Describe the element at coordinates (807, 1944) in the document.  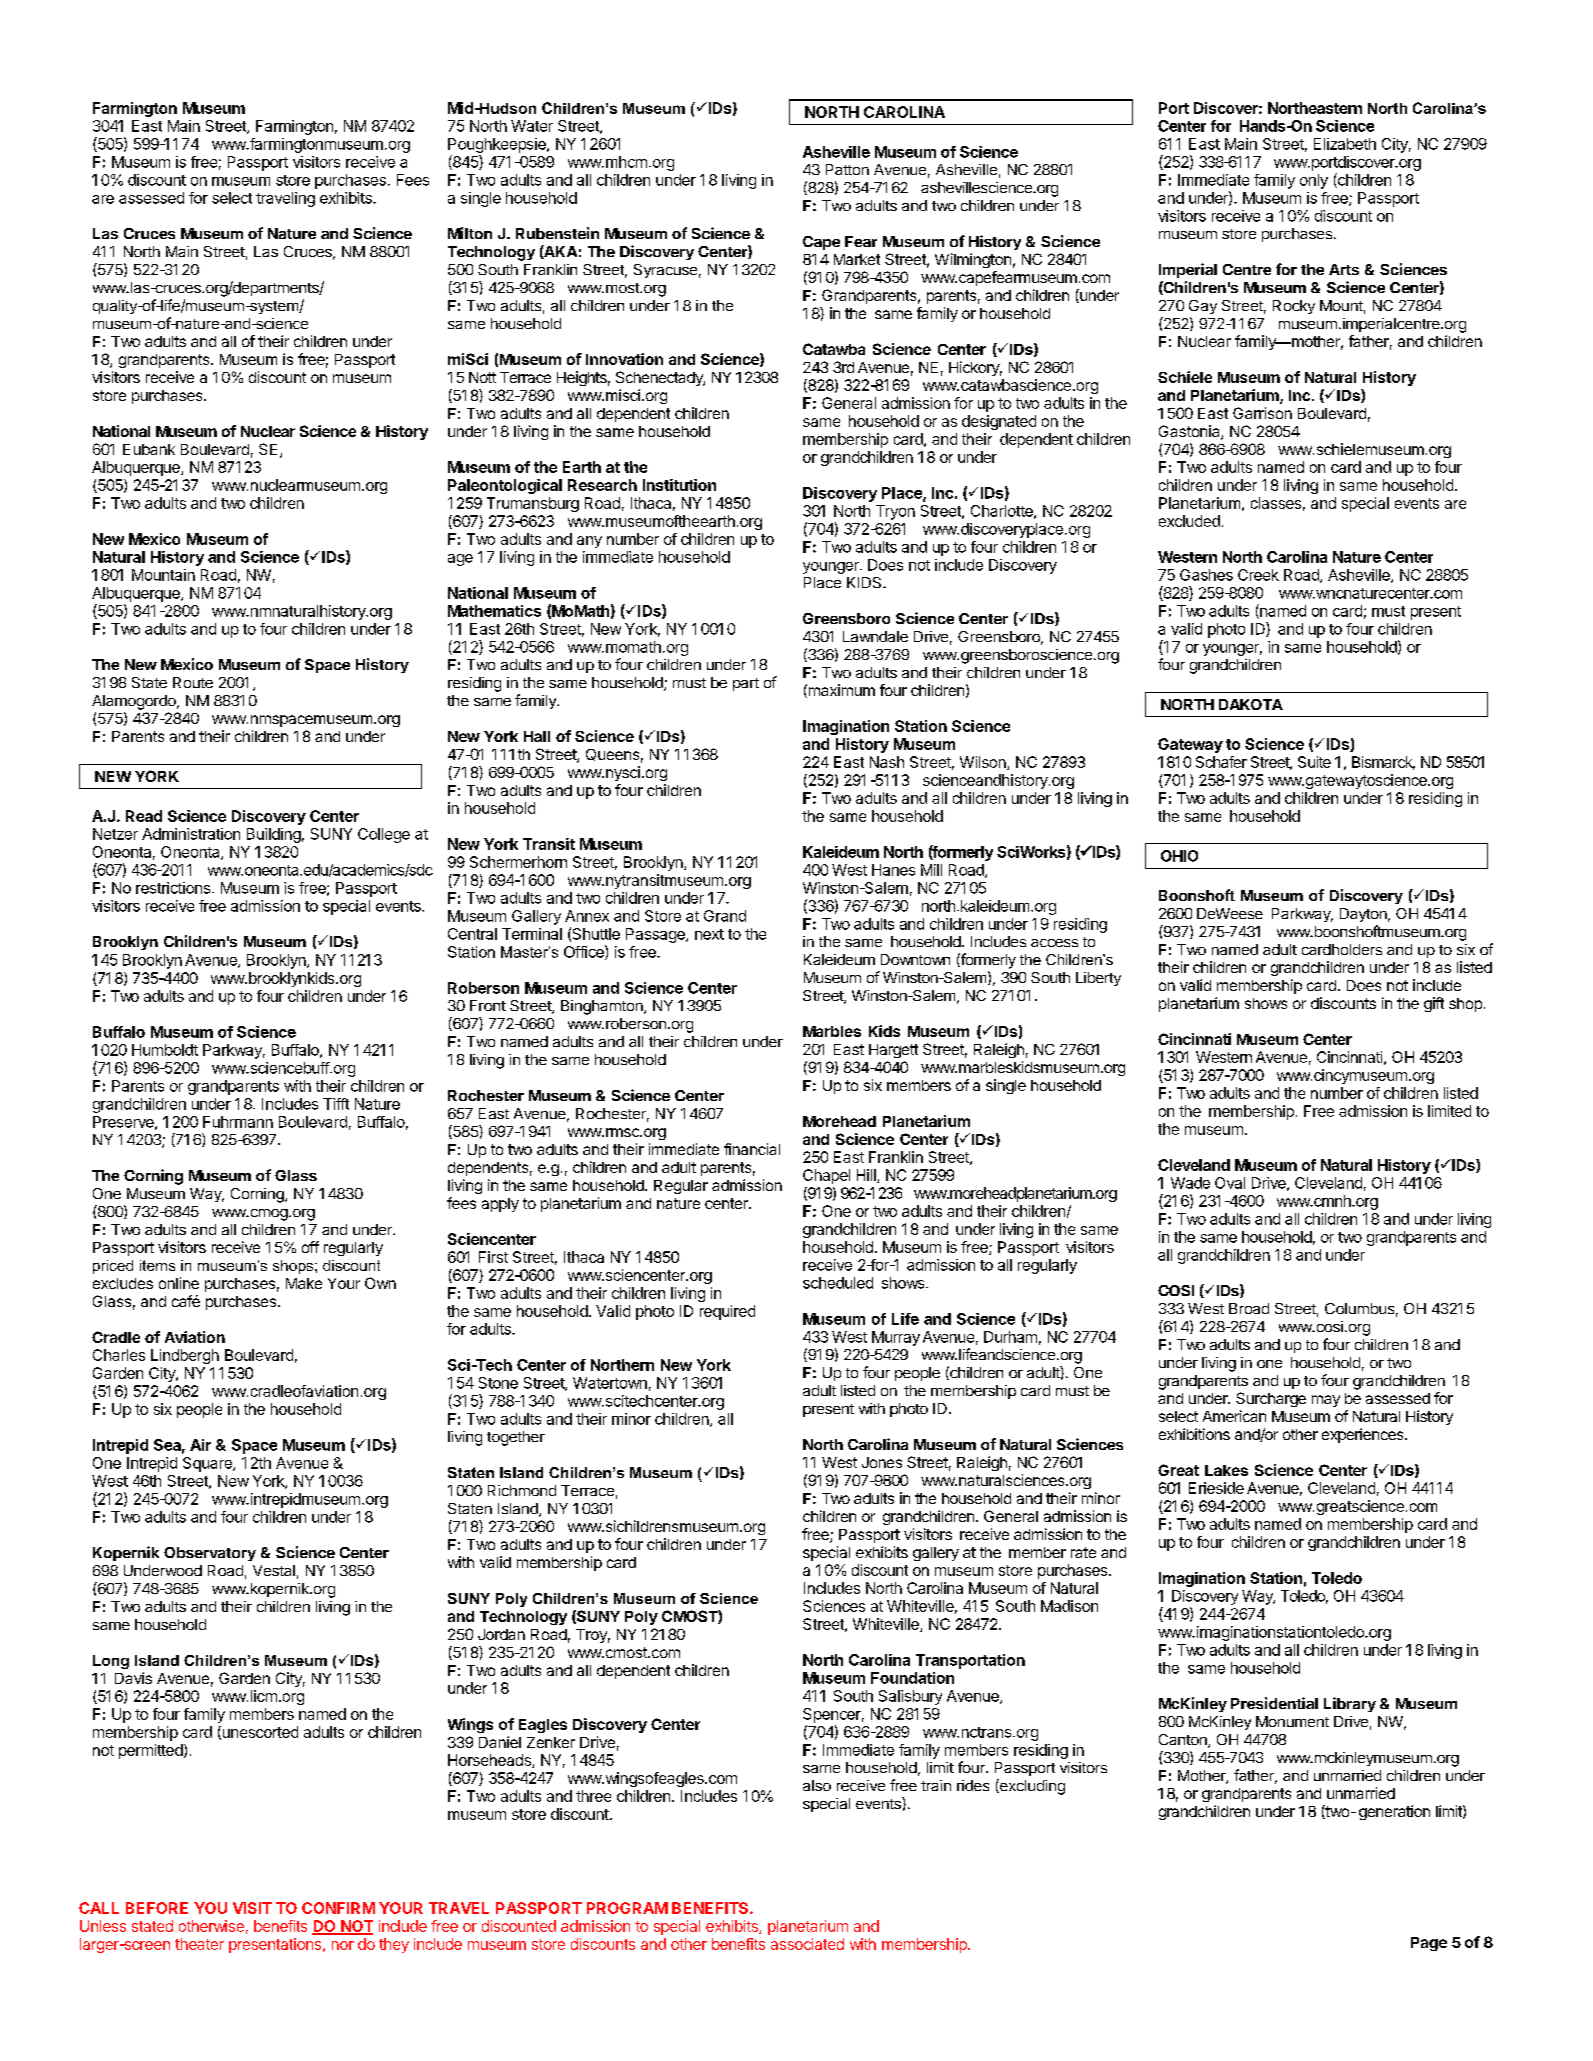
I see `associated` at that location.
